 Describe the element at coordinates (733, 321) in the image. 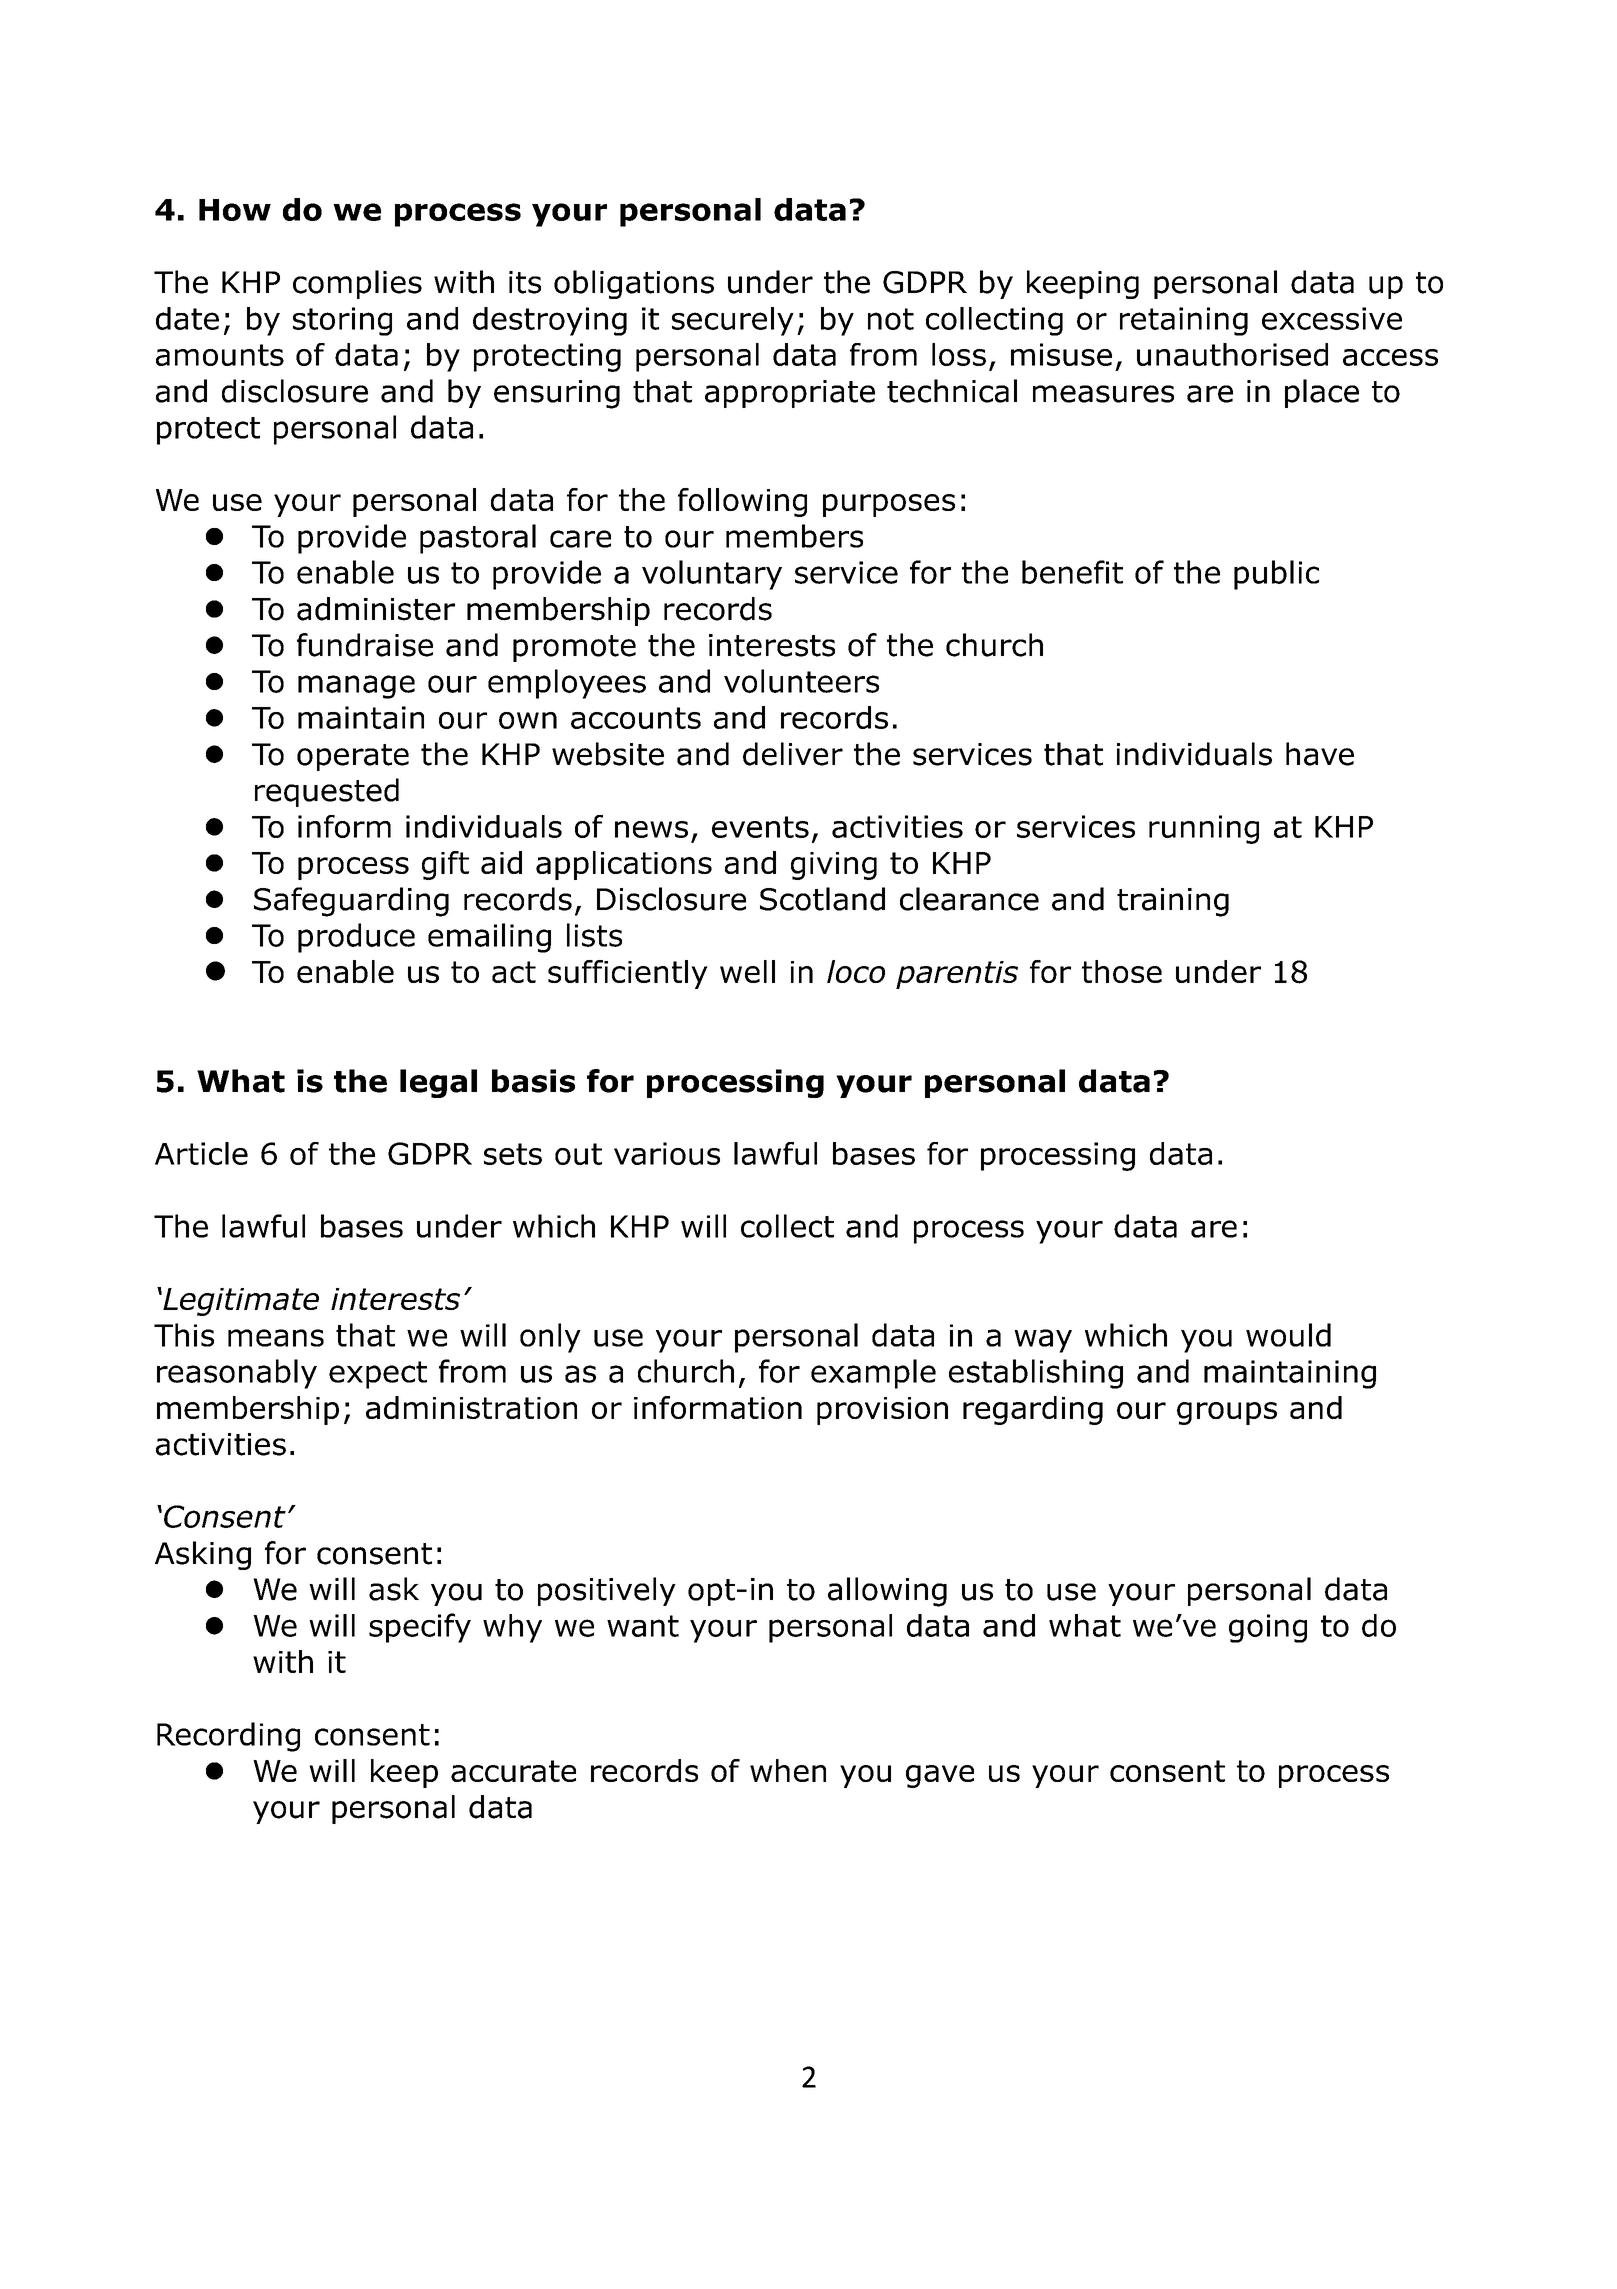

I see `securely` at that location.
